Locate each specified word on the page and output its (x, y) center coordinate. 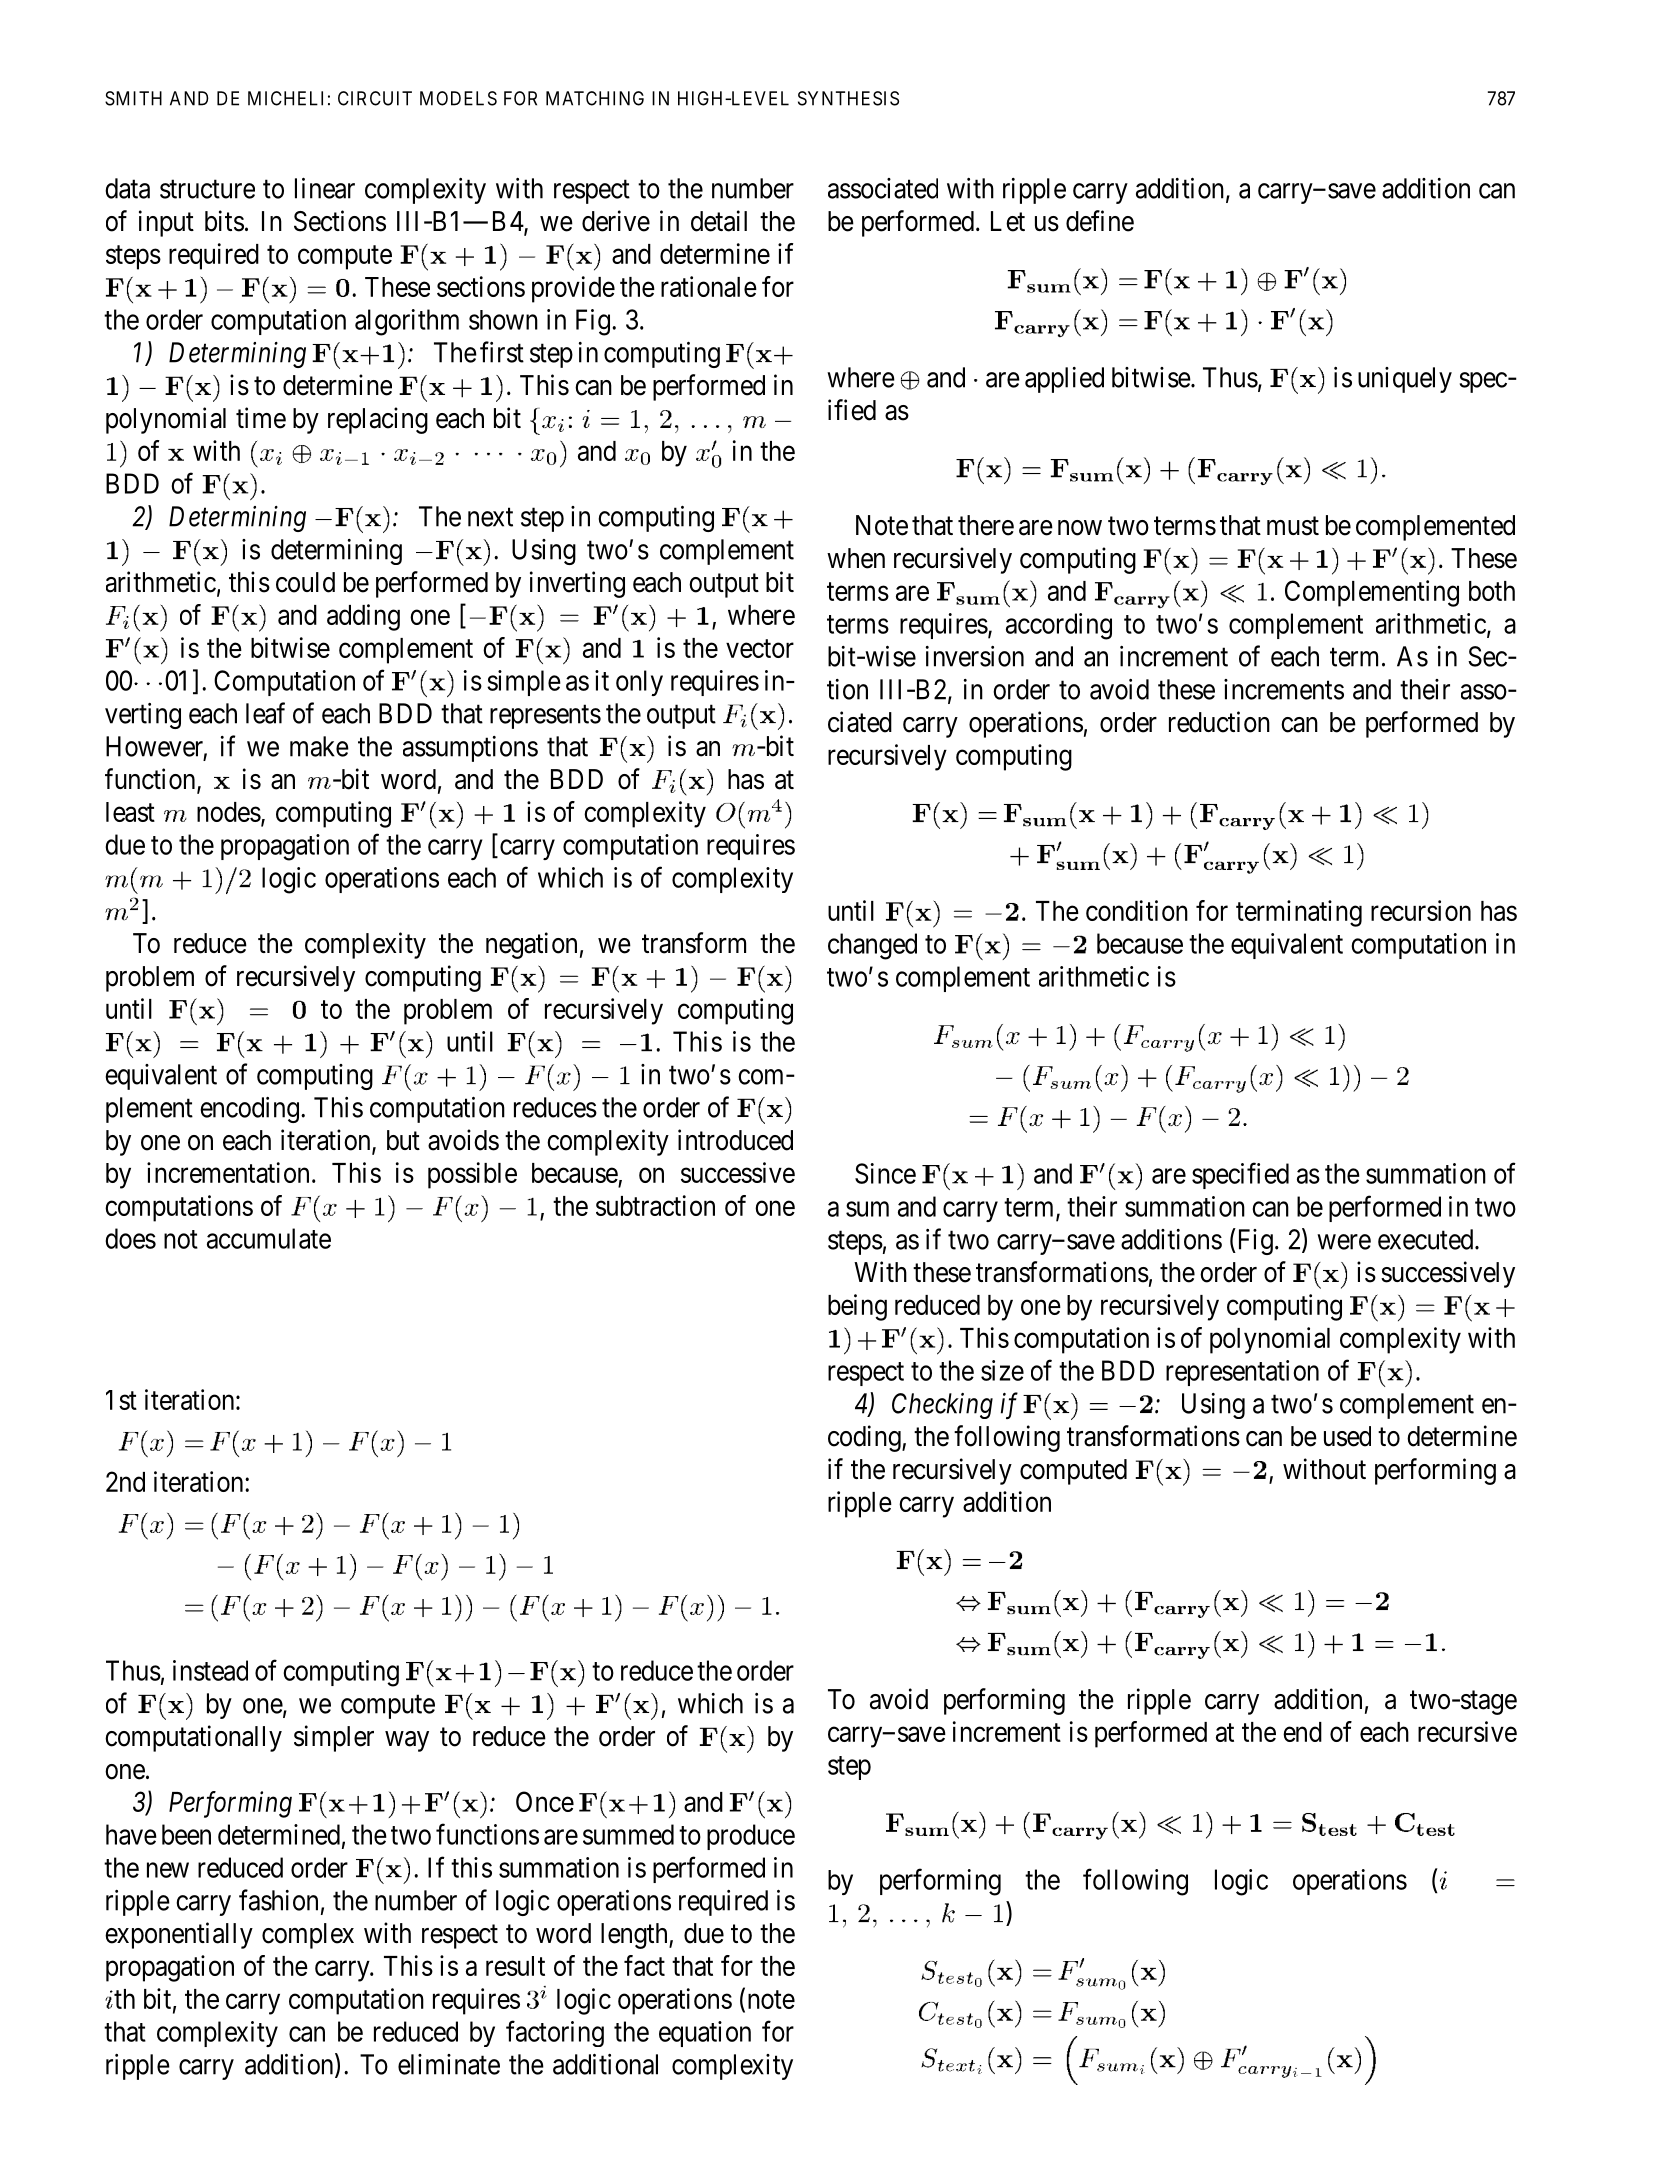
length (635, 1936)
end (1302, 1732)
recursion (1421, 910)
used (1347, 1436)
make (319, 746)
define (1100, 221)
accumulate (269, 1238)
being (857, 1307)
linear (325, 188)
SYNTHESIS (848, 98)
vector (760, 648)
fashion (278, 1900)
